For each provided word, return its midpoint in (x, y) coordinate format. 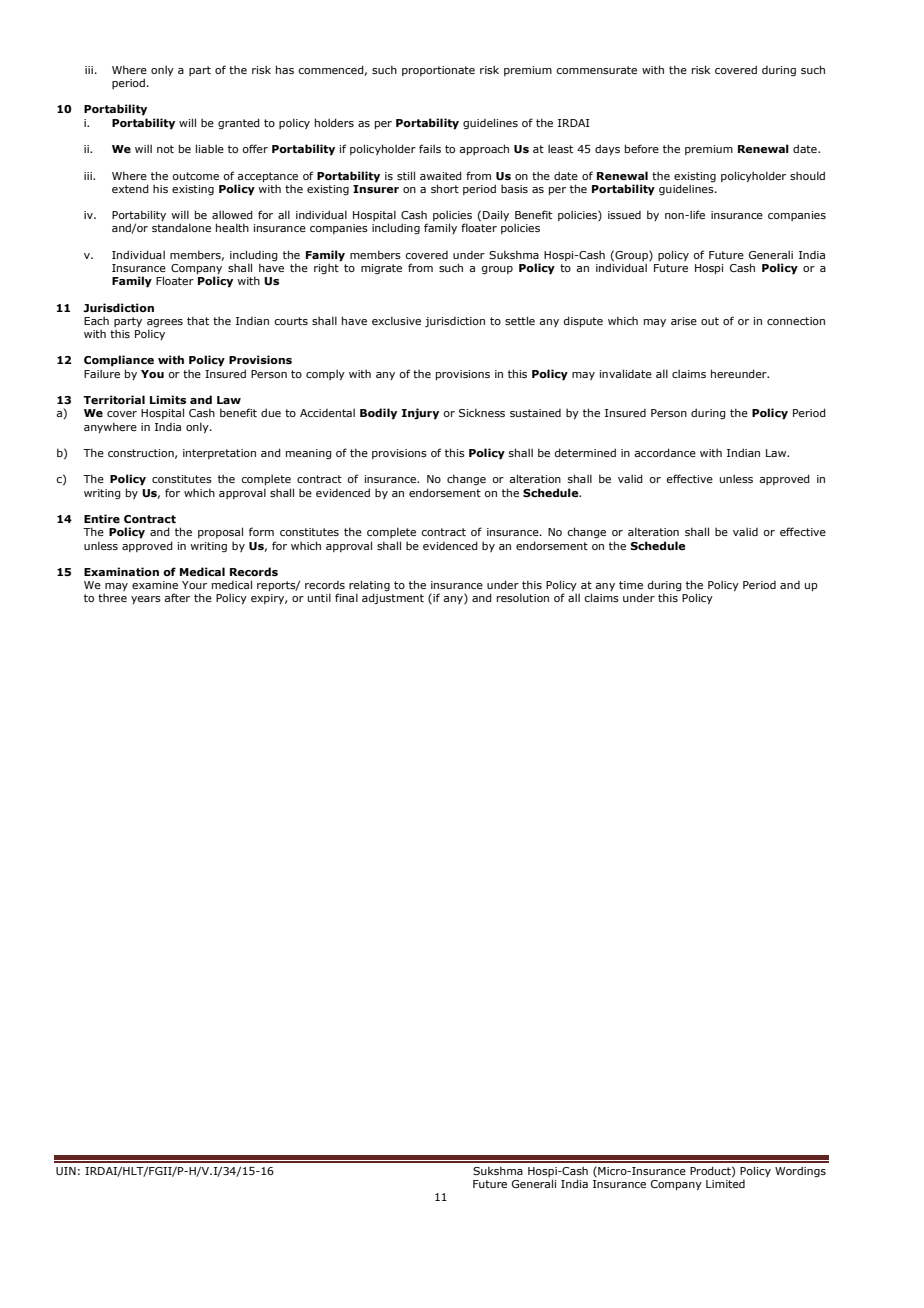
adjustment (393, 598)
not (165, 149)
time (631, 585)
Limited (725, 1182)
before (642, 148)
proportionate (438, 71)
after (177, 597)
